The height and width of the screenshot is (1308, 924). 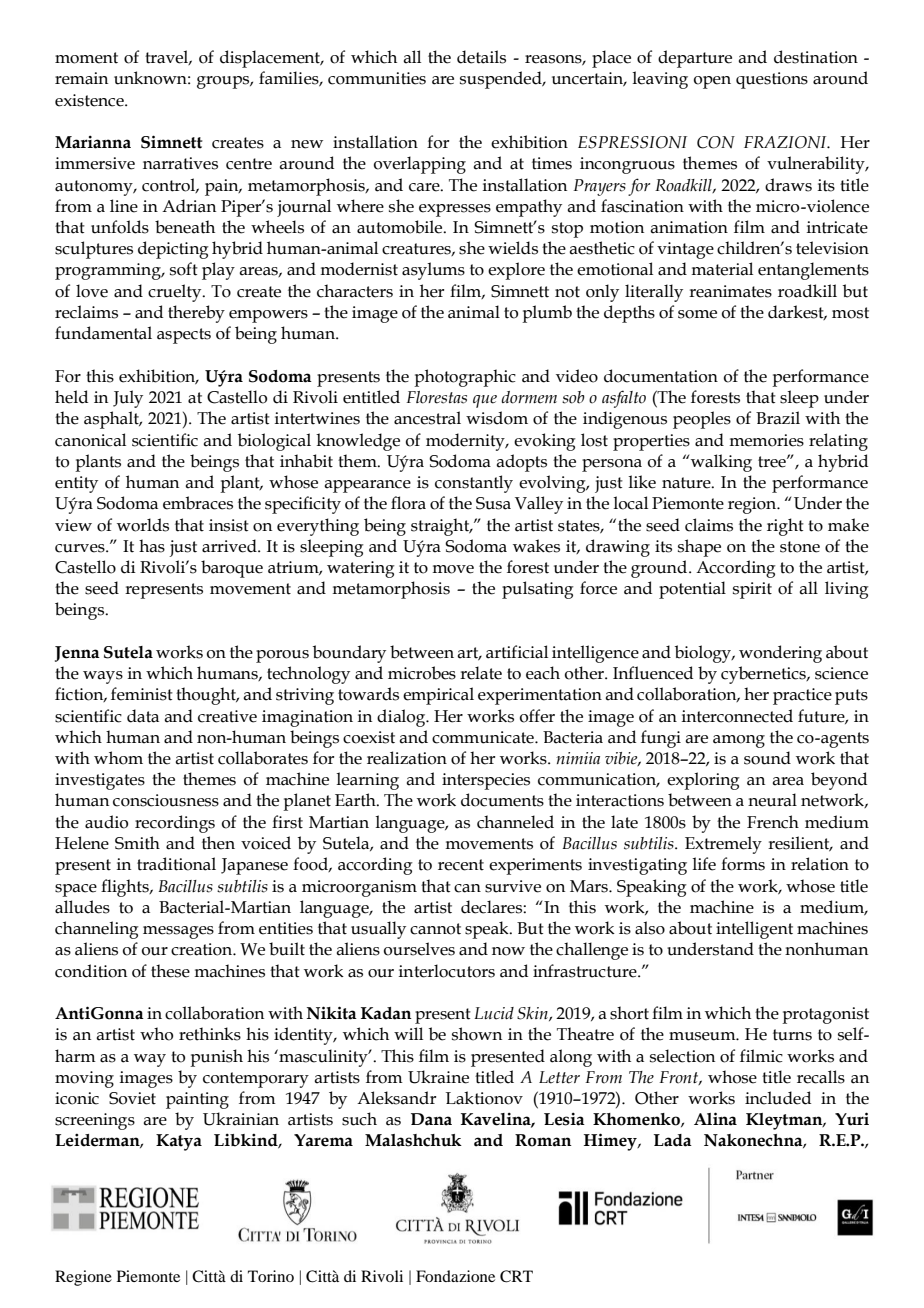 What do you see at coordinates (271, 1276) in the screenshot?
I see `Torino` at bounding box center [271, 1276].
